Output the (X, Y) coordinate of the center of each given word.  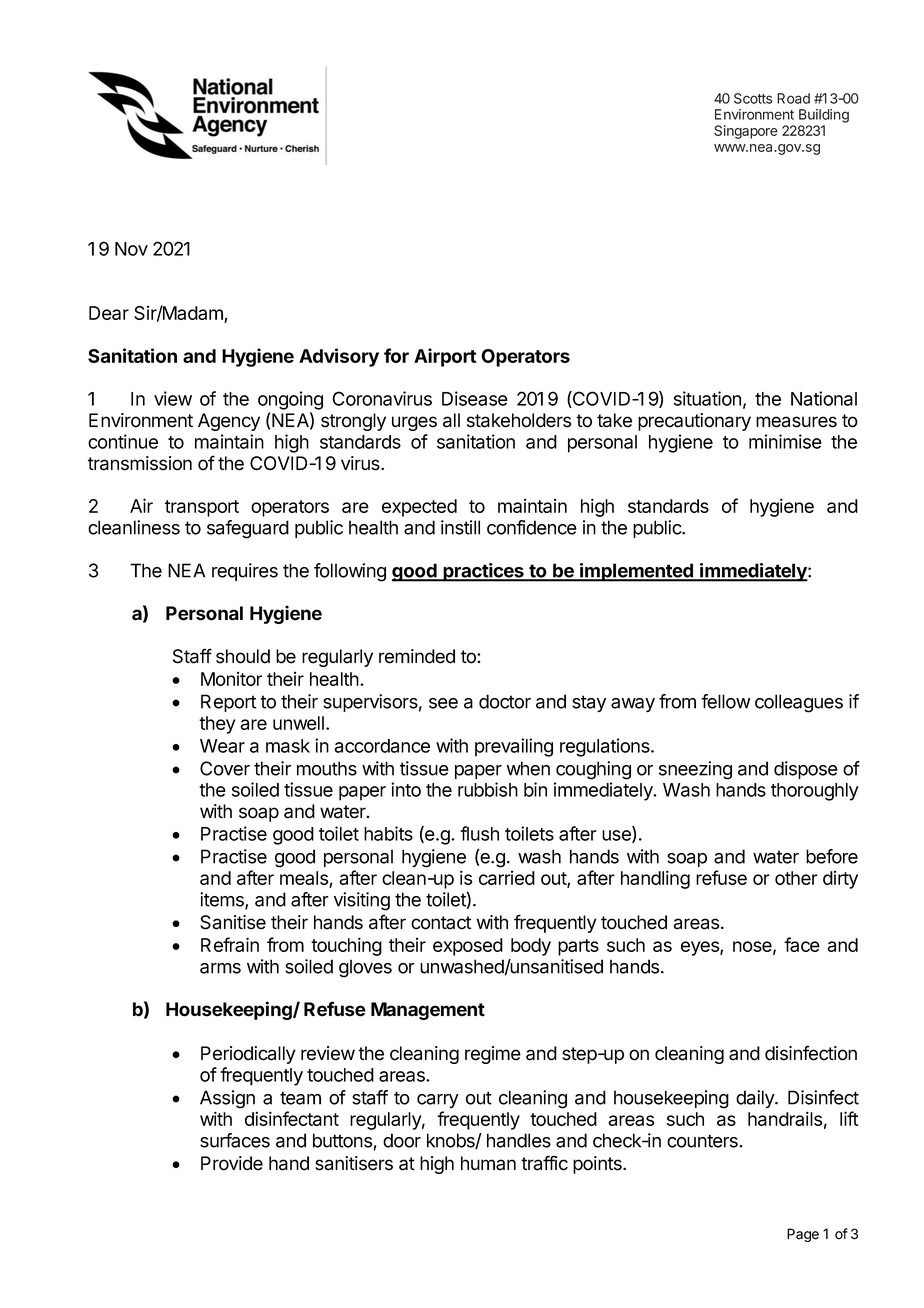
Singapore (746, 132)
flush (479, 833)
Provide (232, 1163)
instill (460, 527)
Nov (131, 249)
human (488, 1163)
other (796, 878)
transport (202, 508)
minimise (785, 441)
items (223, 900)
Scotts (753, 98)
